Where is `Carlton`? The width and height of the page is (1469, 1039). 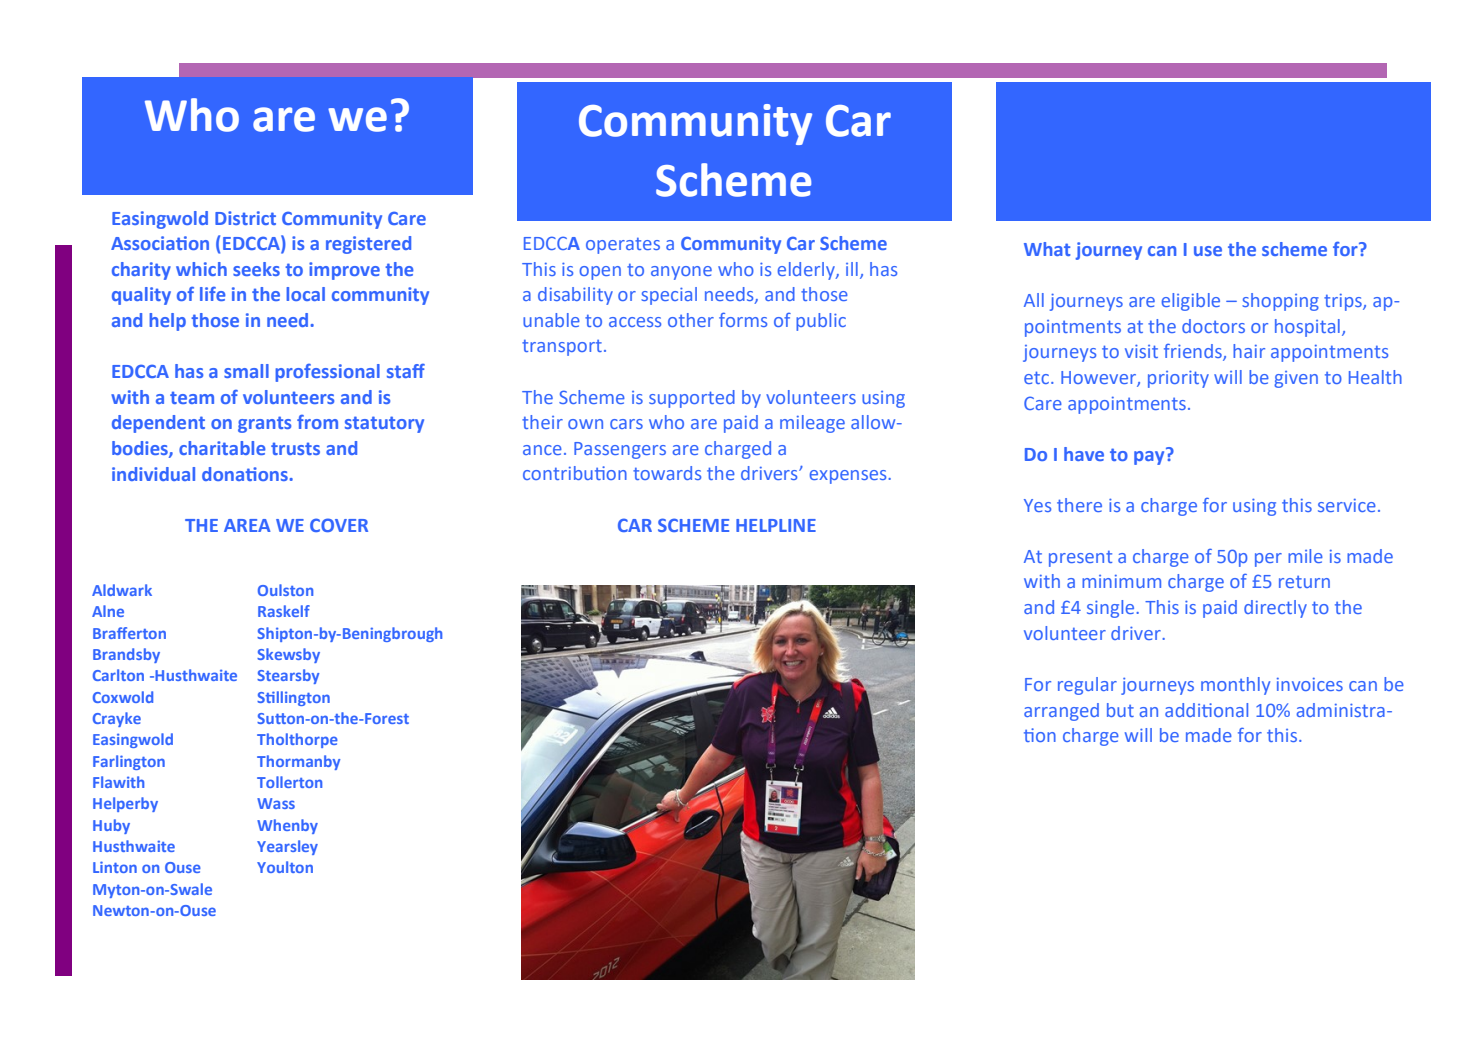
Carlton is located at coordinates (118, 675).
